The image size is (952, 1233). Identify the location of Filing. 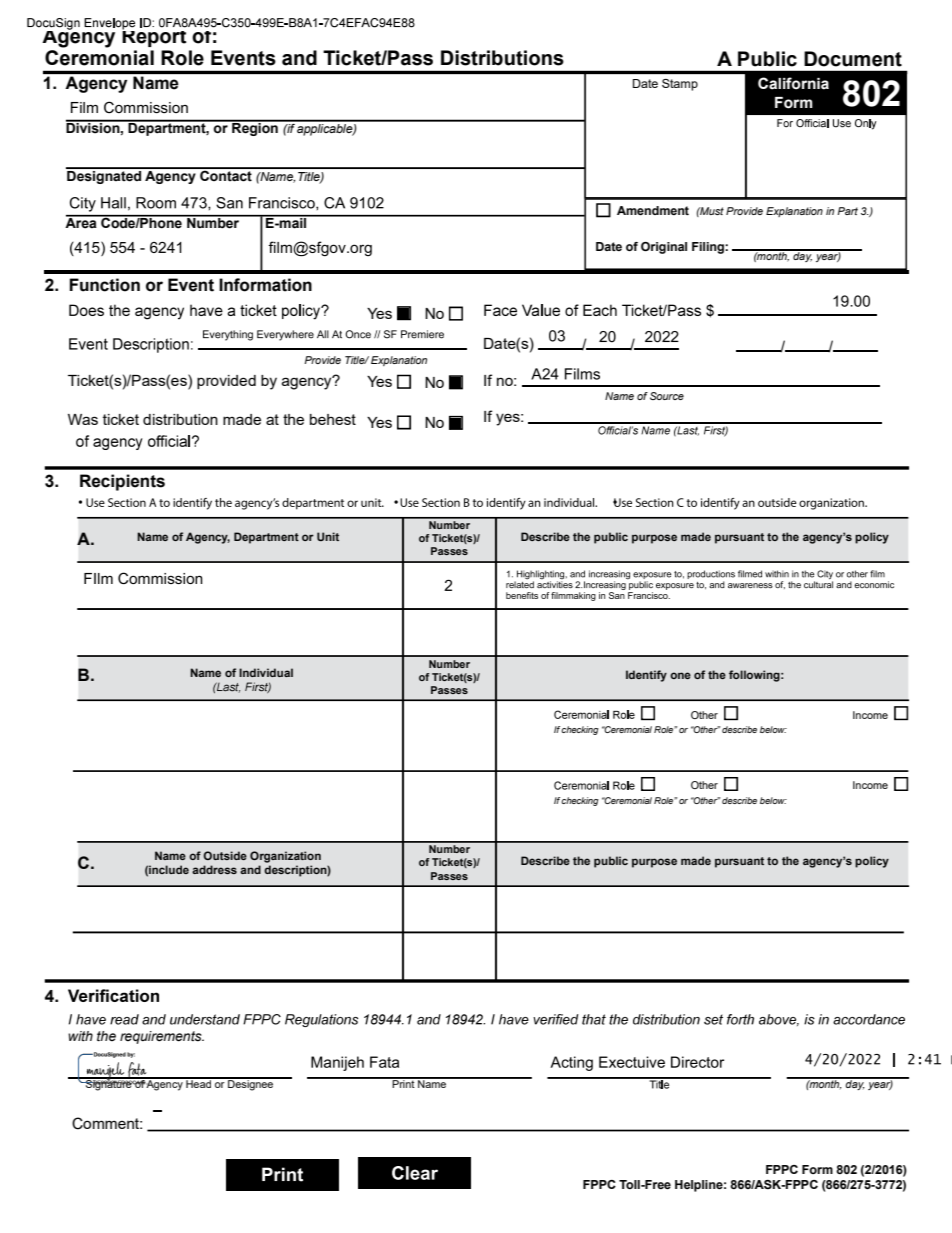
(709, 248).
